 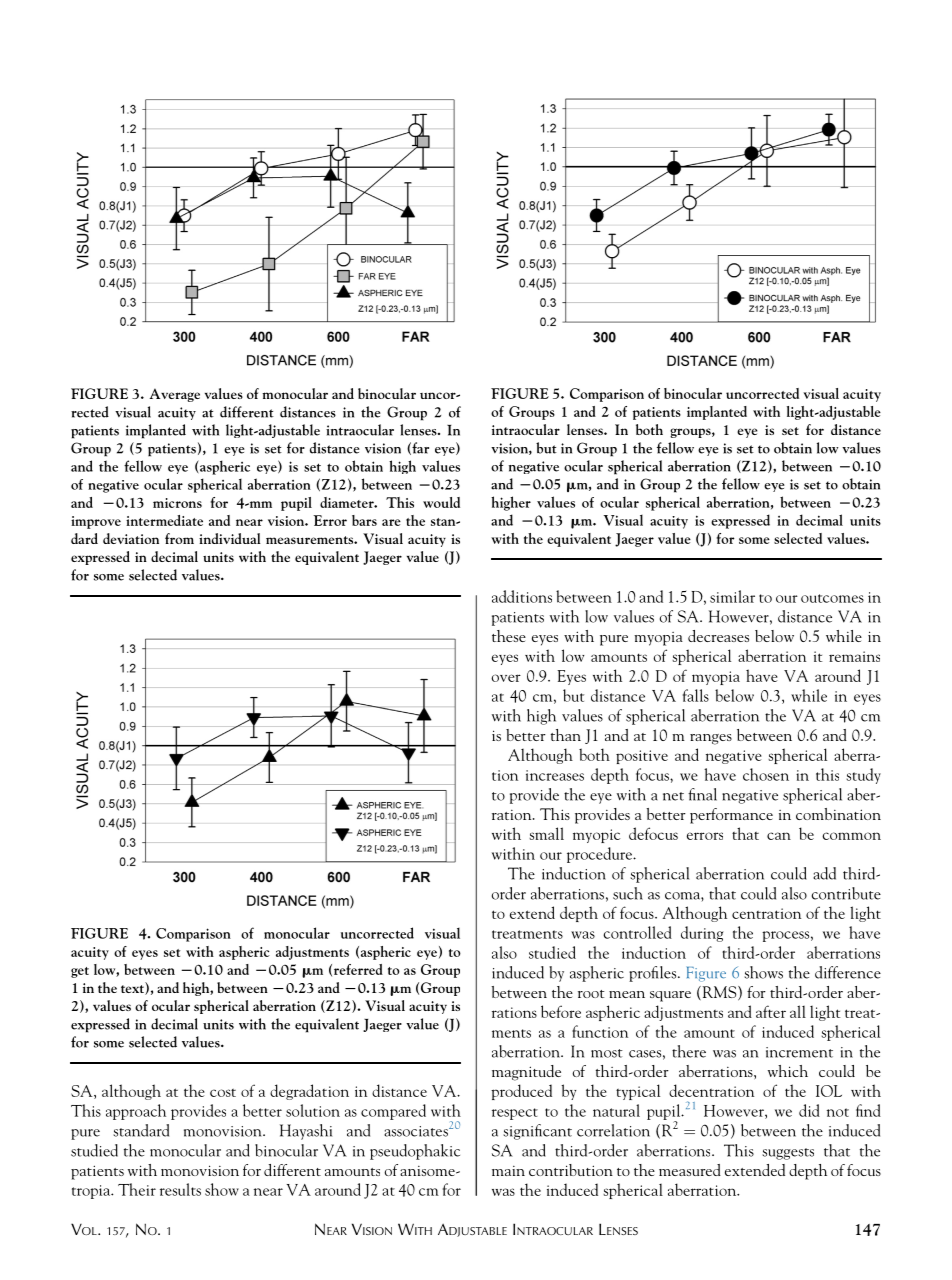 What do you see at coordinates (80, 972) in the page?
I see `get` at bounding box center [80, 972].
